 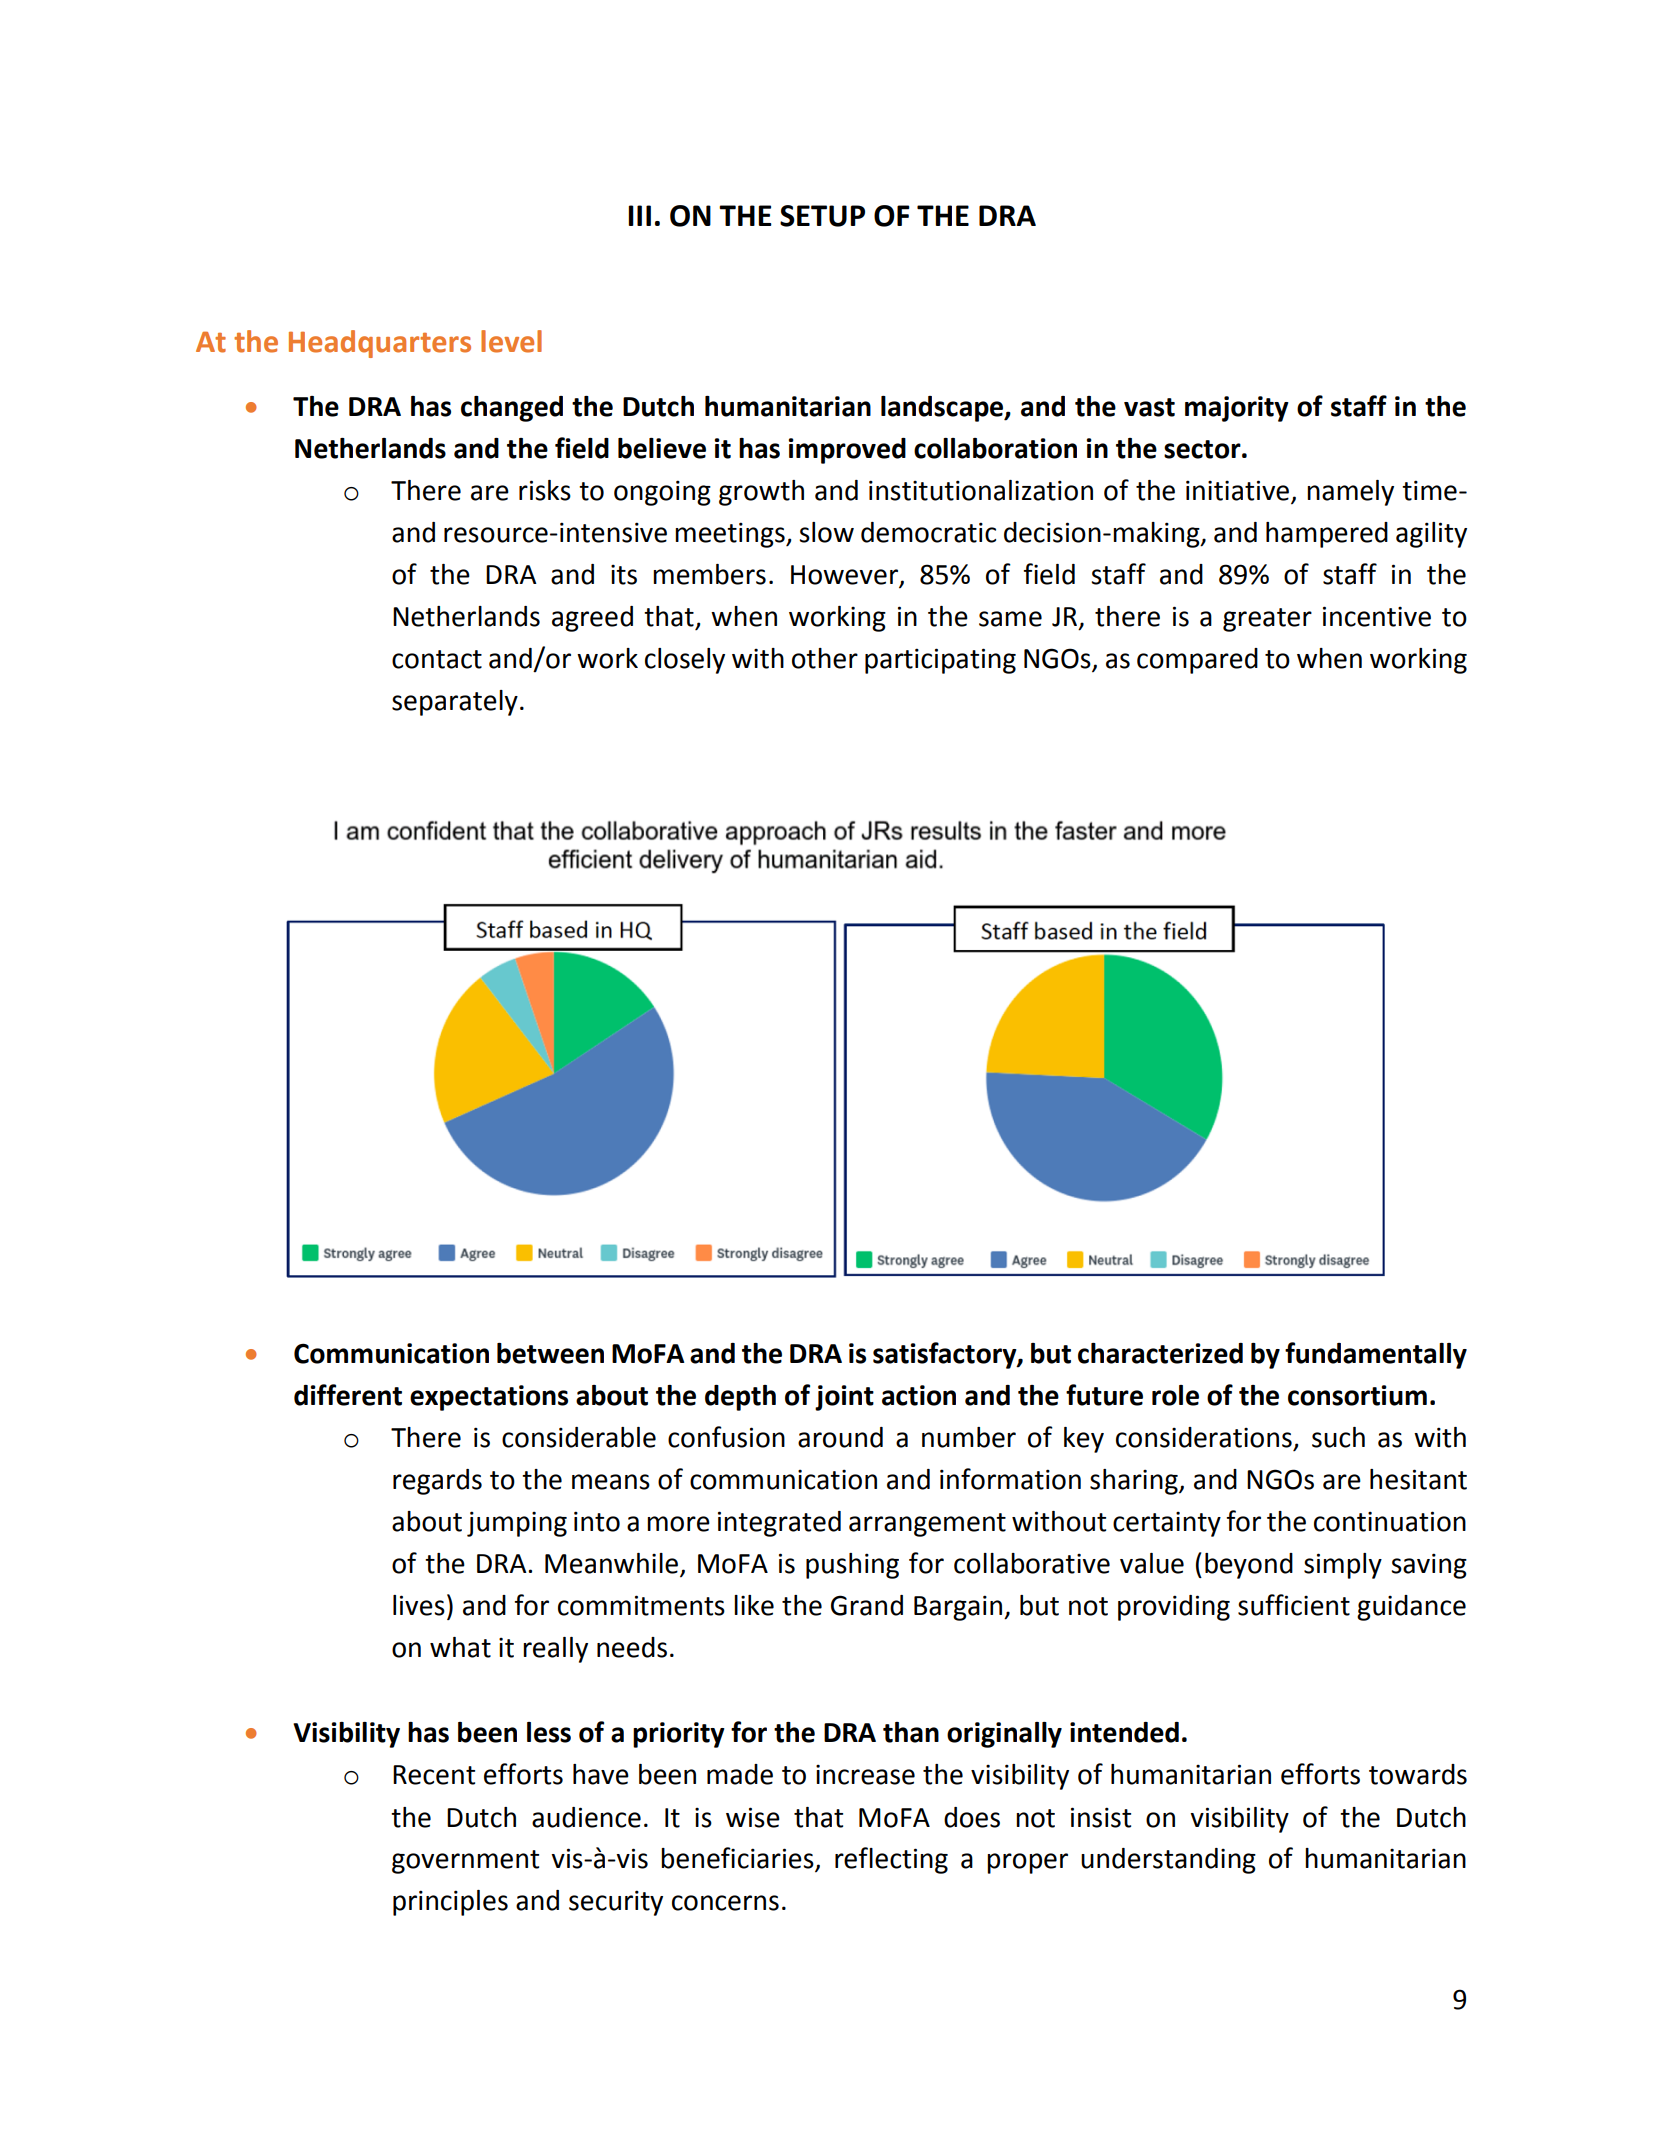 What do you see at coordinates (940, 661) in the document?
I see `participating` at bounding box center [940, 661].
